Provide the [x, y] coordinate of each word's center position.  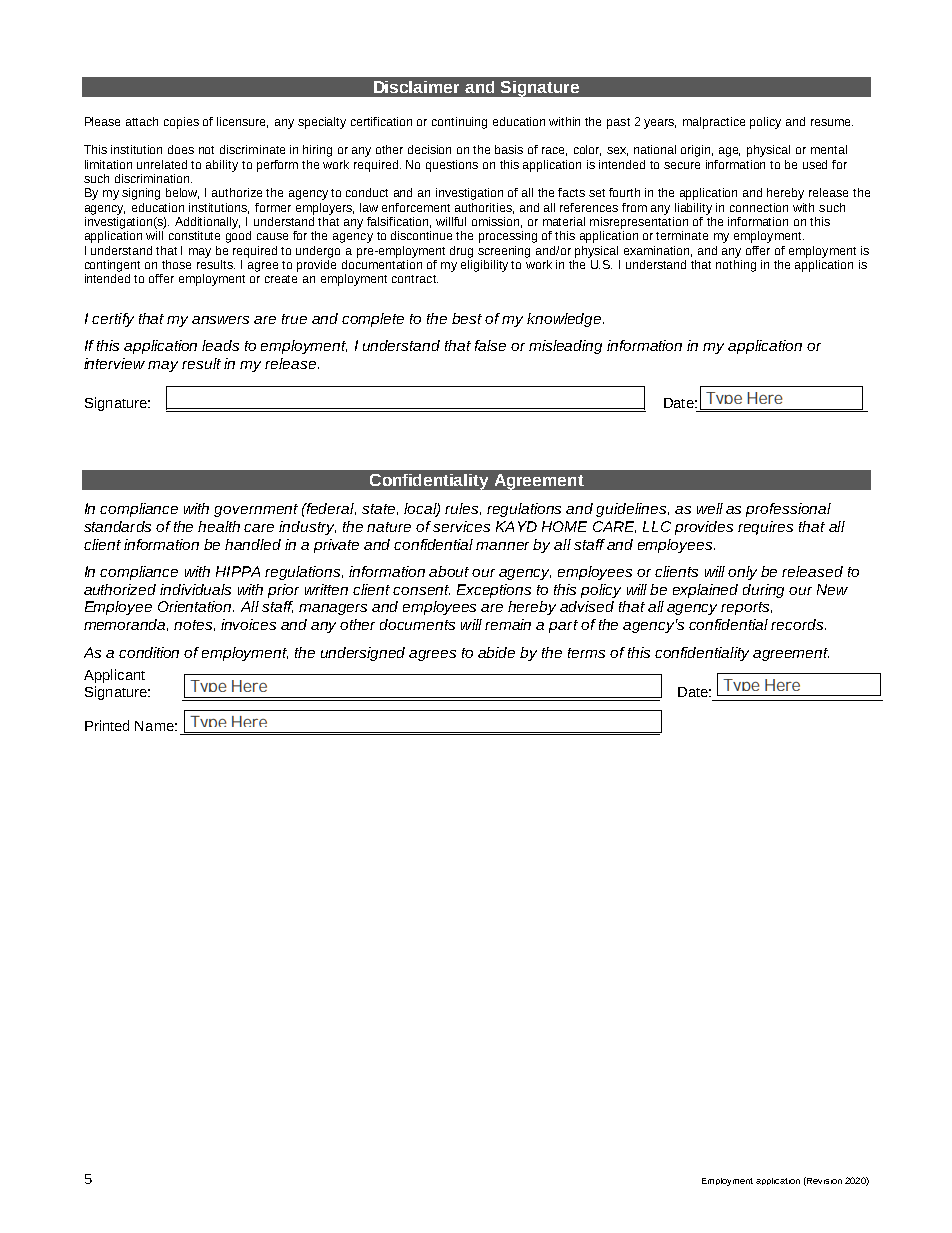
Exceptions [494, 591]
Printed [107, 725]
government [256, 510]
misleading [565, 347]
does [181, 149]
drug [461, 252]
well [710, 508]
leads [220, 345]
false [490, 345]
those [176, 264]
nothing [736, 264]
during [763, 591]
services [461, 526]
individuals [195, 589]
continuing [459, 123]
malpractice [714, 123]
